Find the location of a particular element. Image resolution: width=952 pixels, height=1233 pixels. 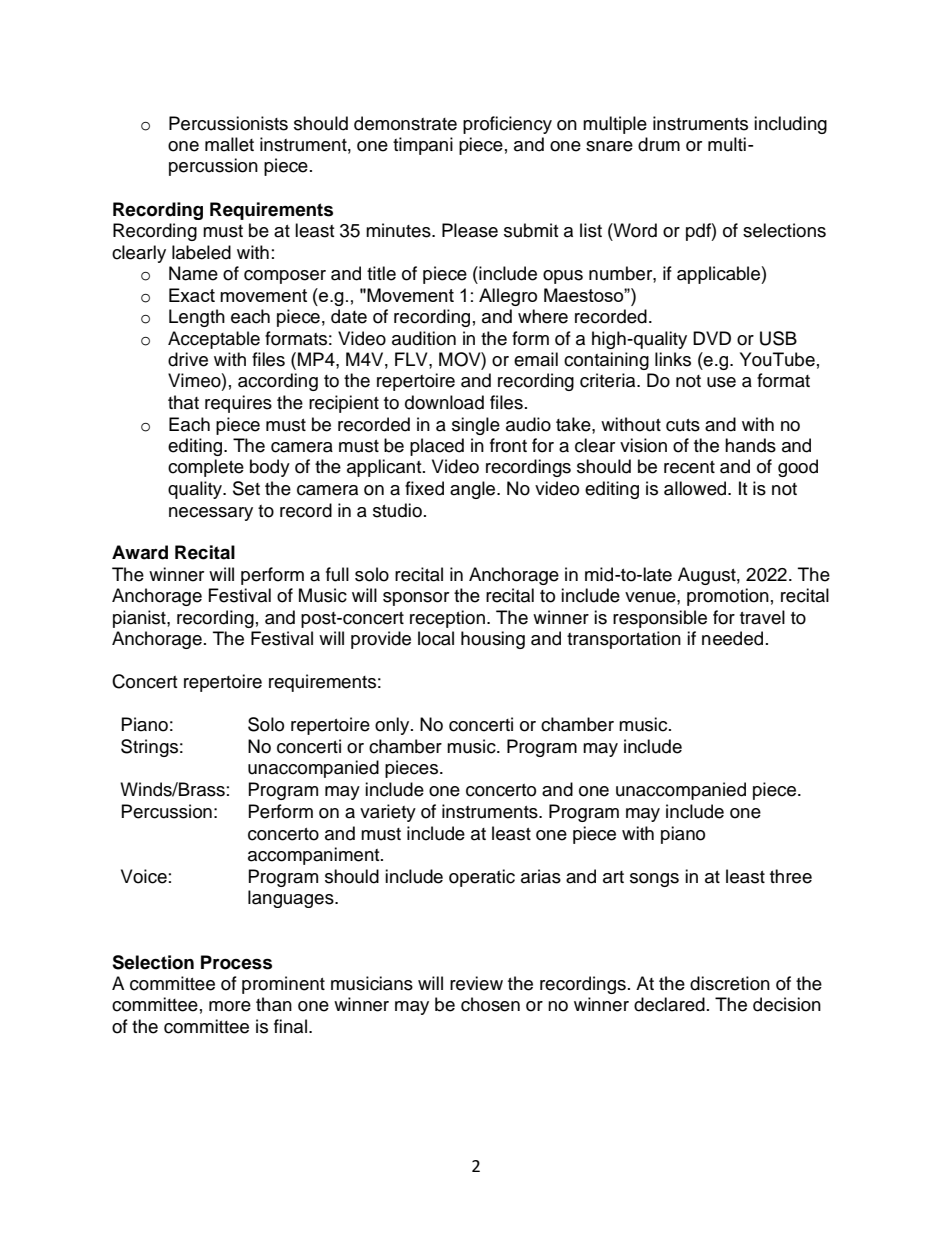

more is located at coordinates (230, 1006).
